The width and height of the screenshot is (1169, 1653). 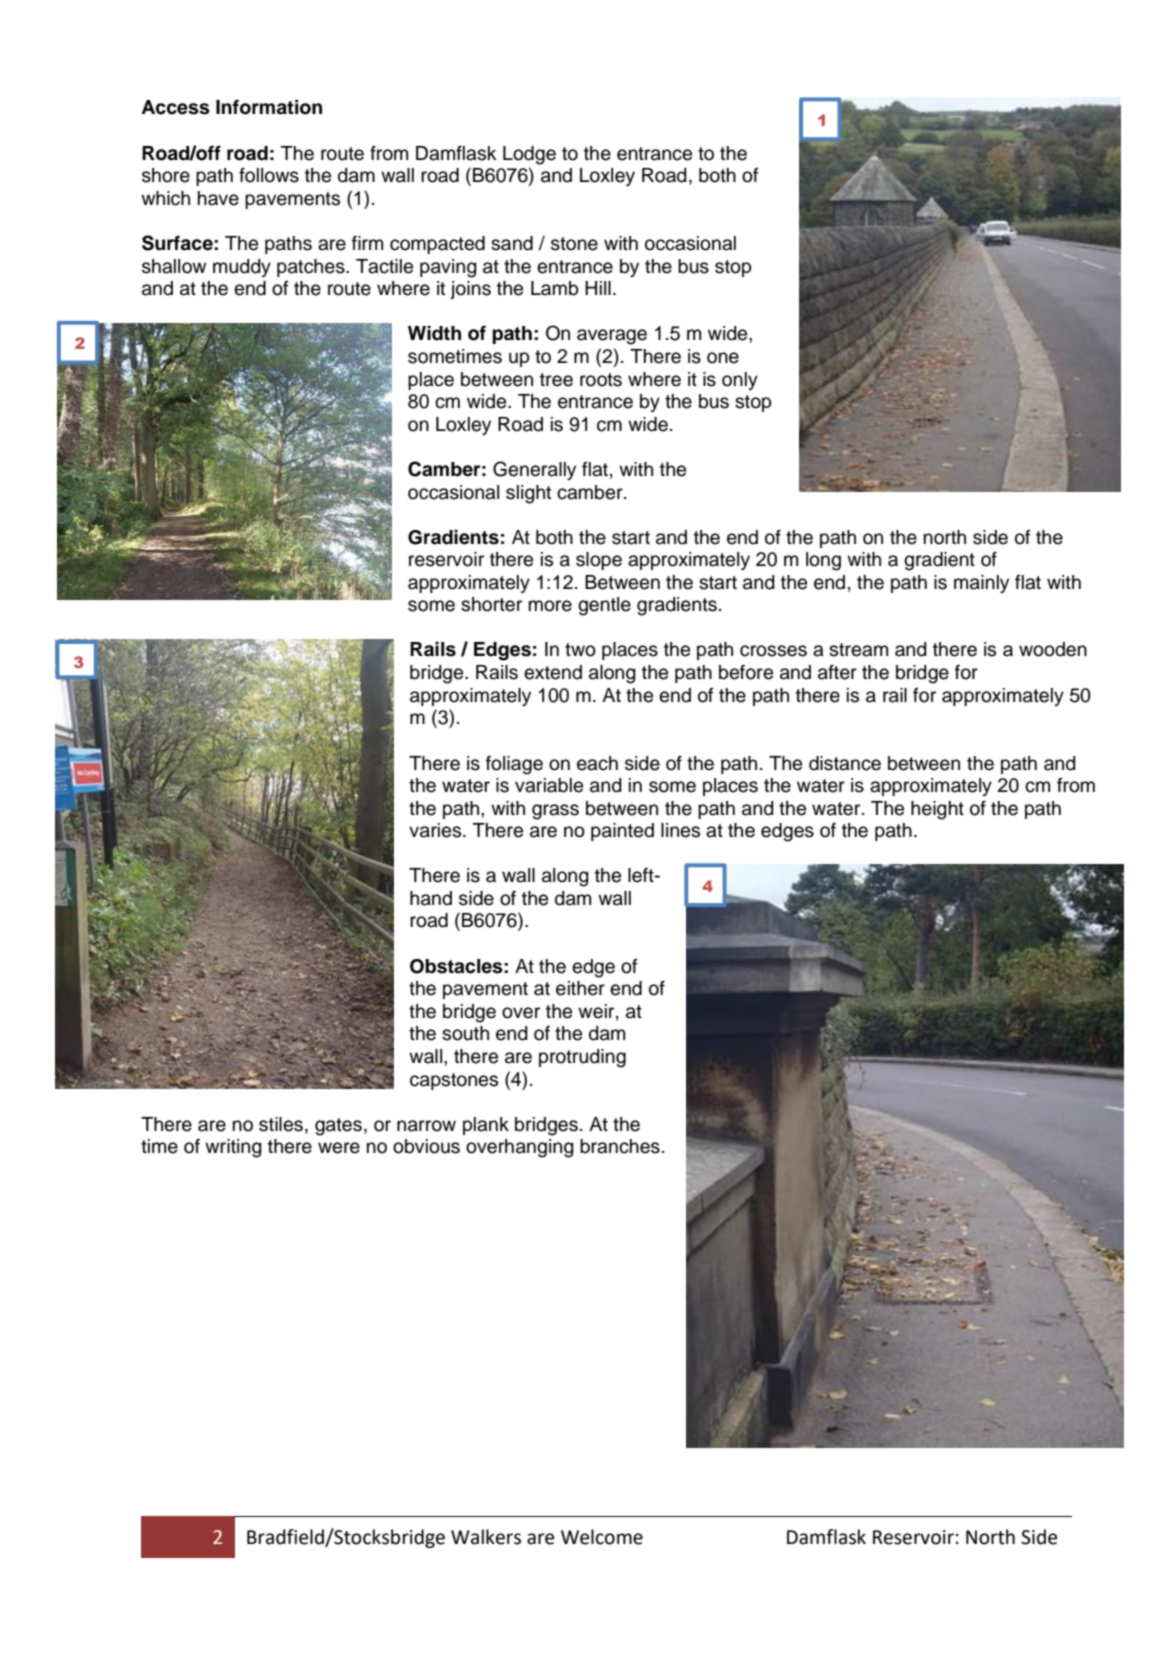 What do you see at coordinates (269, 175) in the screenshot?
I see `follows` at bounding box center [269, 175].
